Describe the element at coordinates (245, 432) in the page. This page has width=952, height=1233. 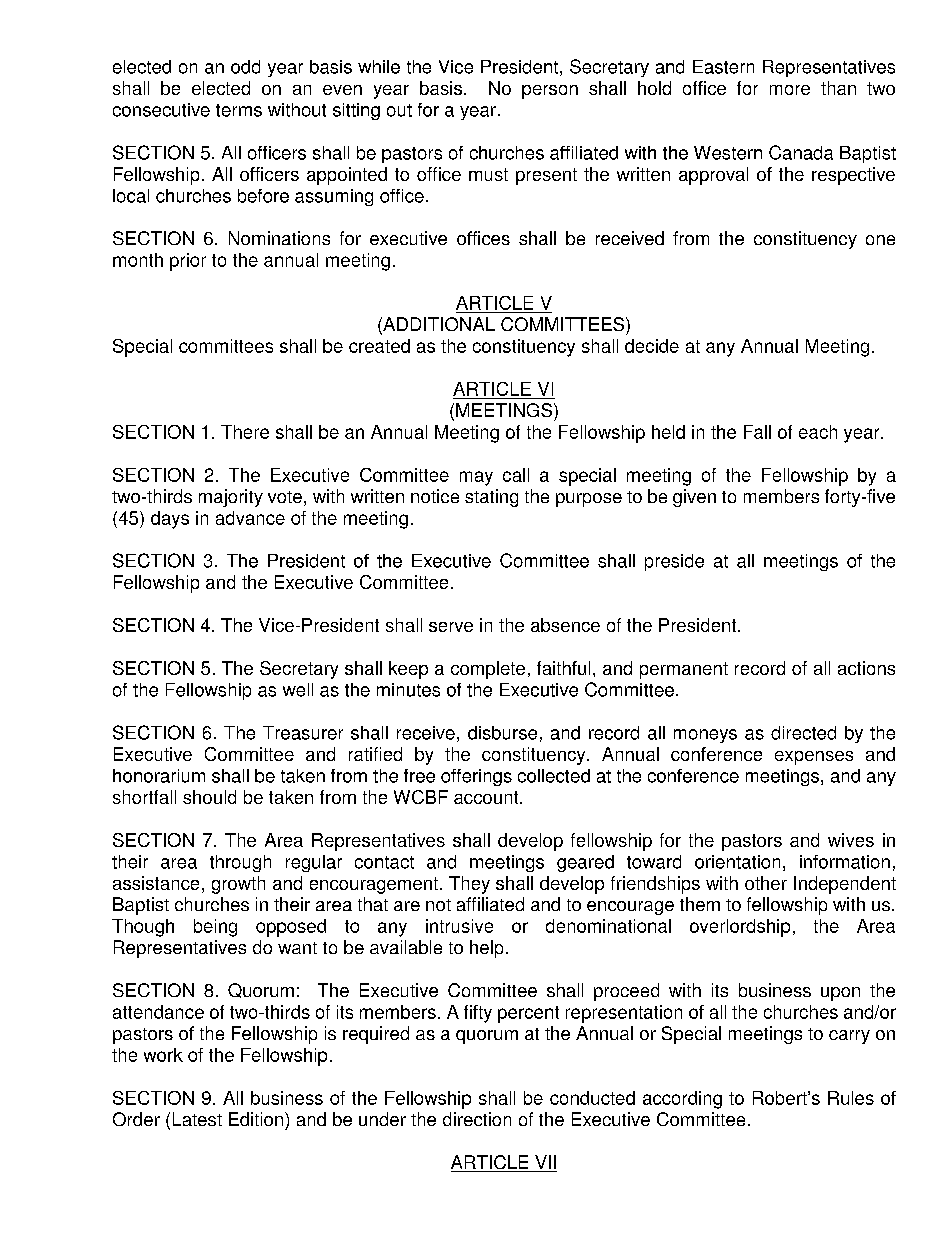
I see `There` at that location.
